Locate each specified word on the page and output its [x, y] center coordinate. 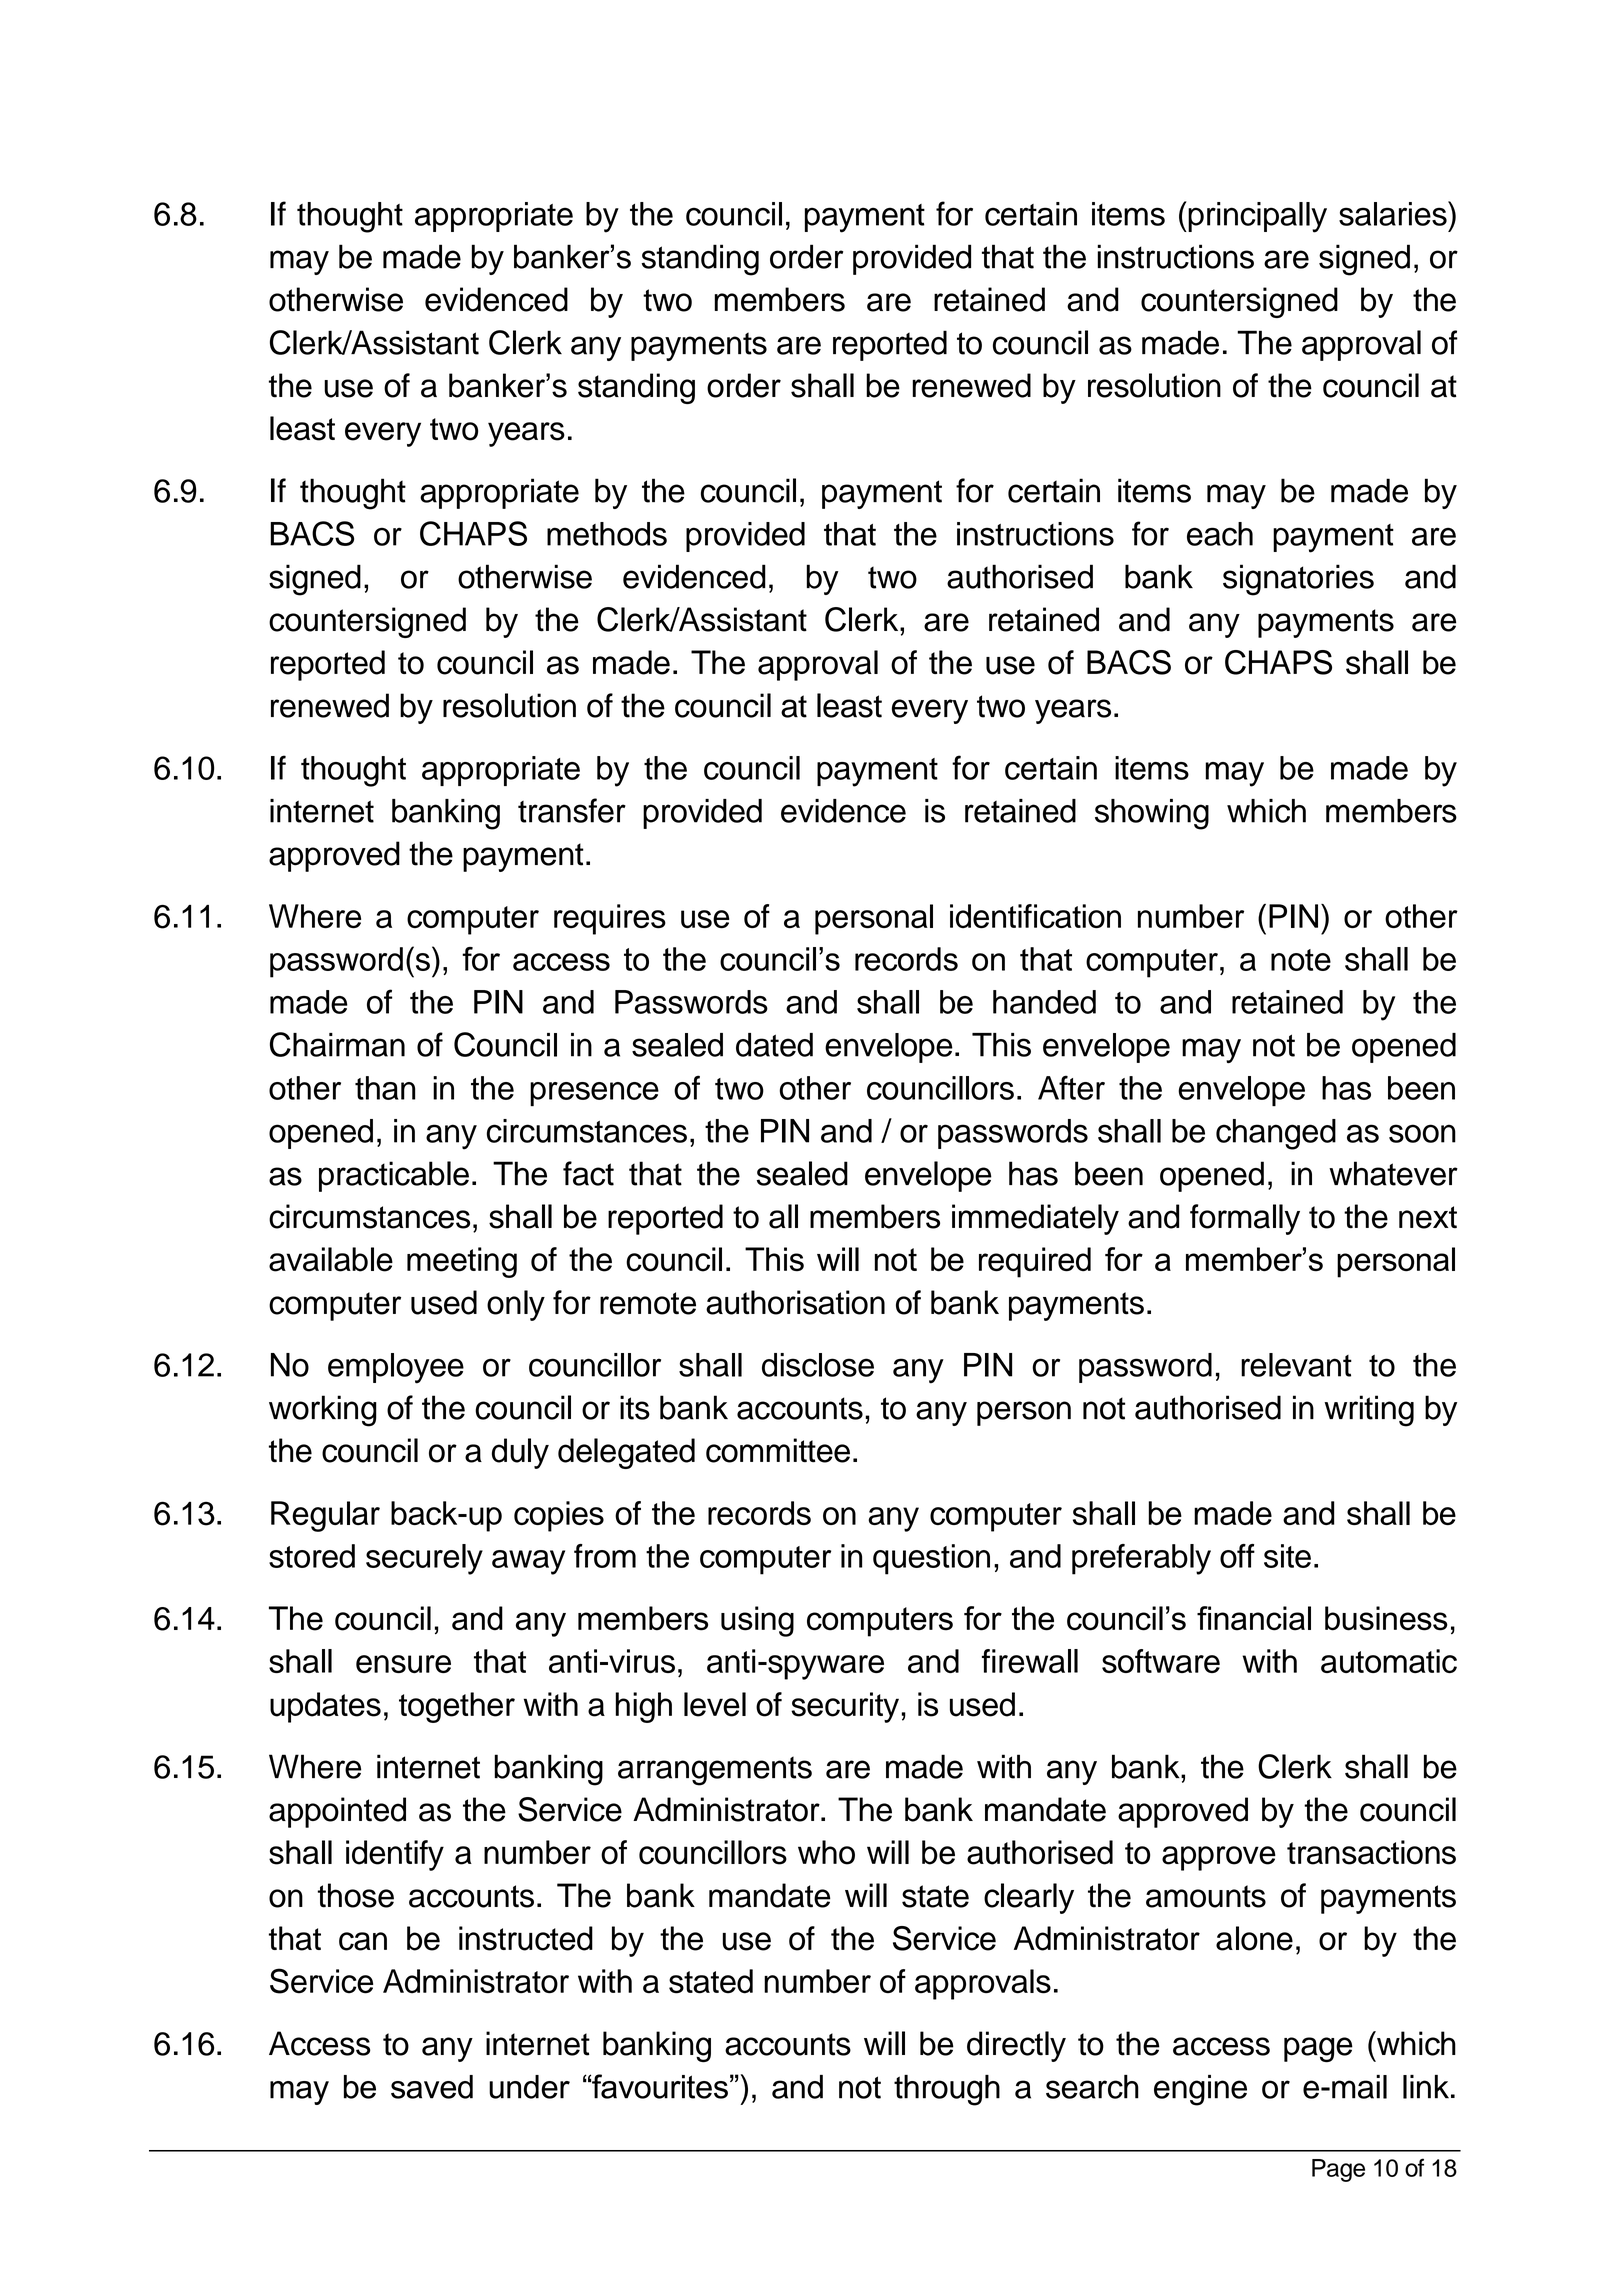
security [845, 1707]
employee [396, 1368]
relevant [1296, 1365]
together [457, 1707]
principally [1256, 217]
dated [774, 1045]
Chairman [337, 1044]
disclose [818, 1365]
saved [432, 2087]
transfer [572, 810]
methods [607, 534]
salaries [1394, 213]
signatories [1298, 580]
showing [1152, 814]
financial [1254, 1618]
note [1301, 960]
